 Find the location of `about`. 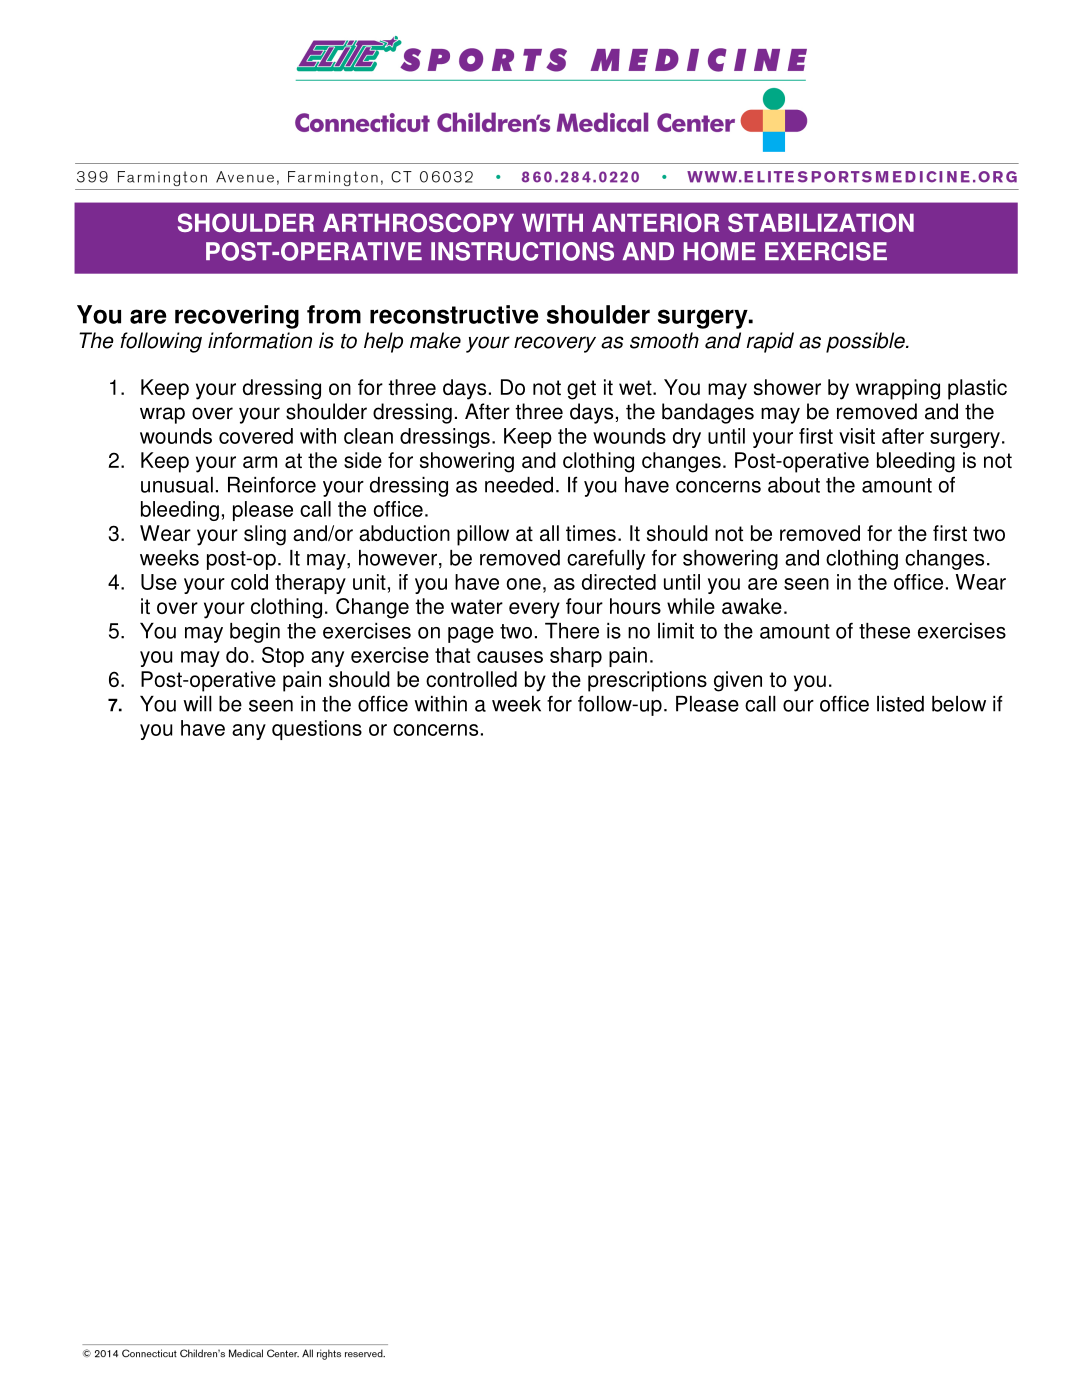

about is located at coordinates (794, 485).
